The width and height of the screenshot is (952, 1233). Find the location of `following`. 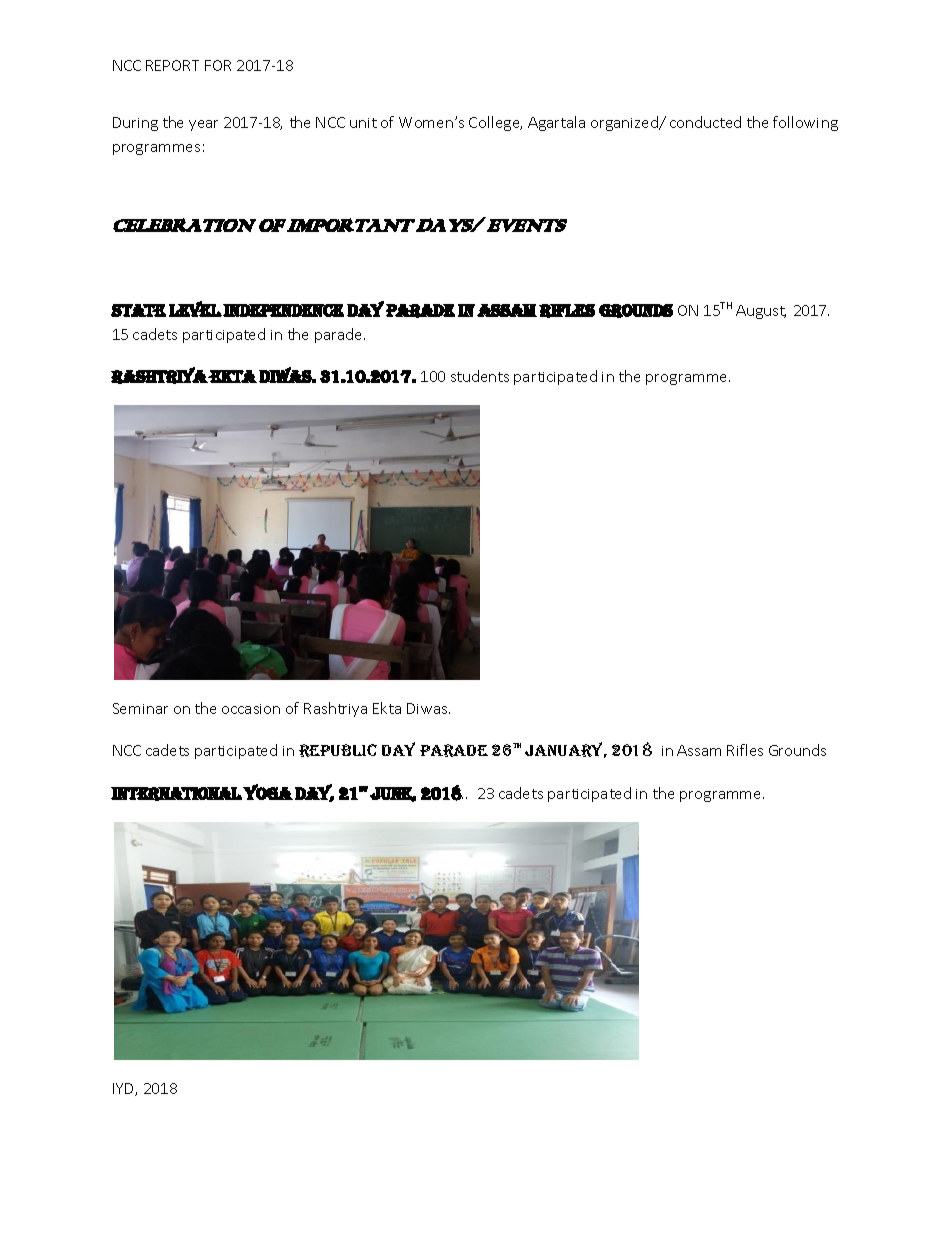

following is located at coordinates (805, 123).
